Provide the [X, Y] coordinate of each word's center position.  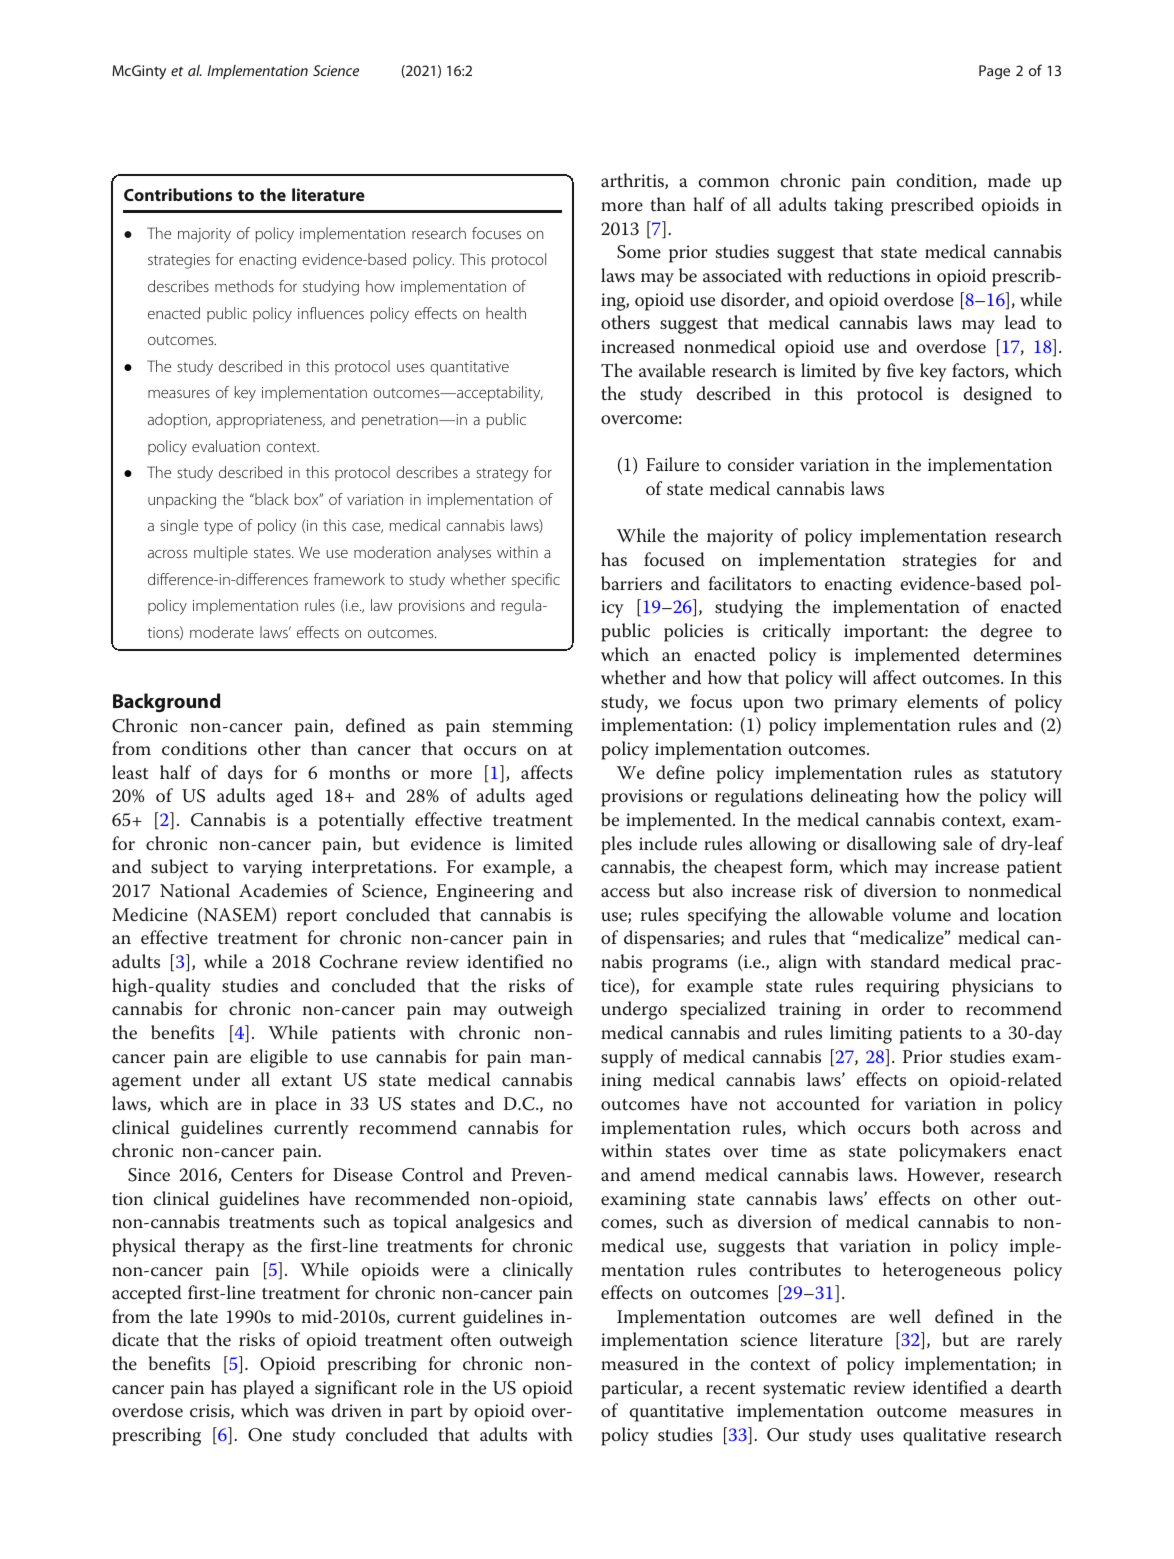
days [245, 774]
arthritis [633, 181]
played [268, 1389]
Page [994, 72]
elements [943, 701]
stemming [533, 728]
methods [244, 286]
